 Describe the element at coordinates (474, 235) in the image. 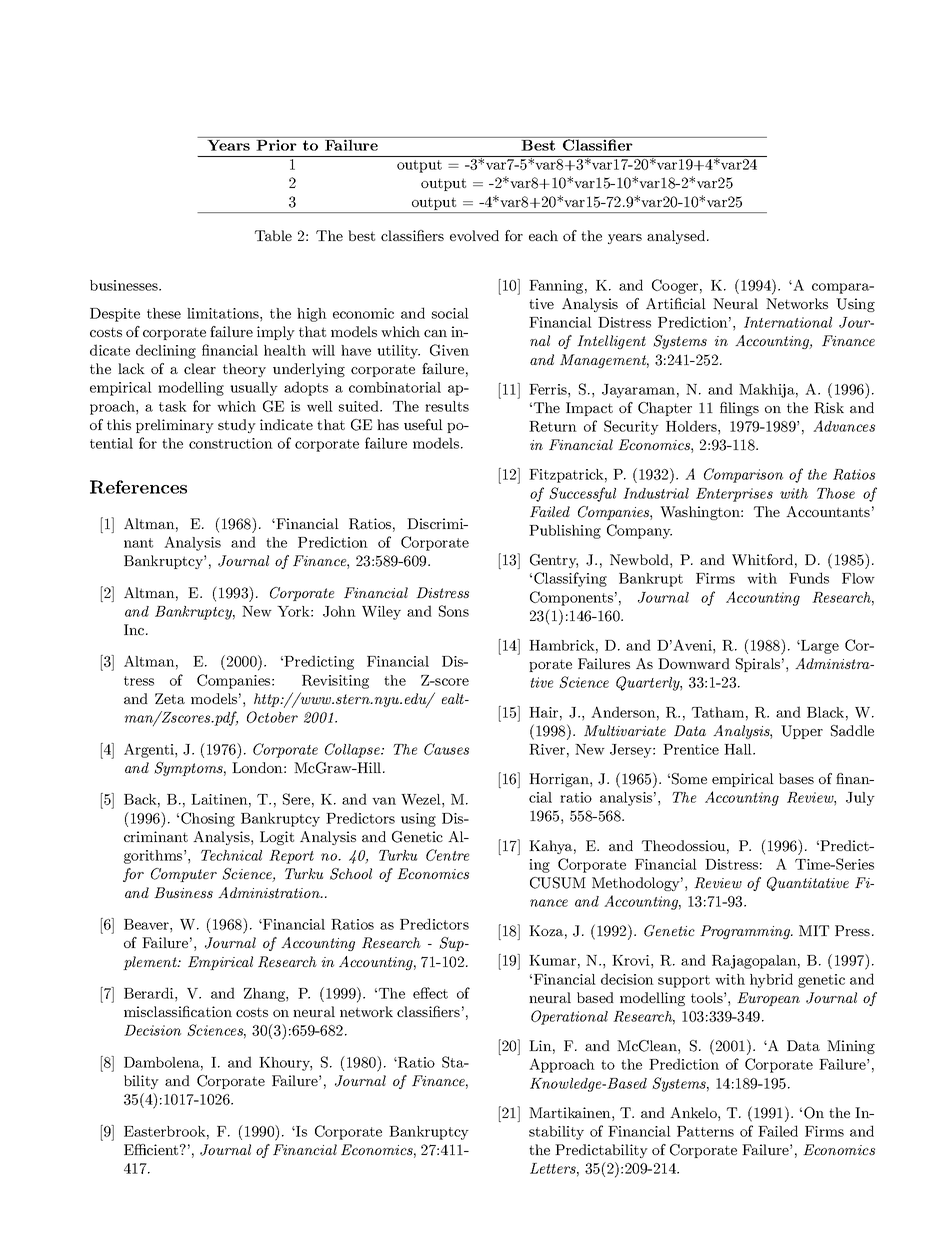

I see `evolved` at that location.
